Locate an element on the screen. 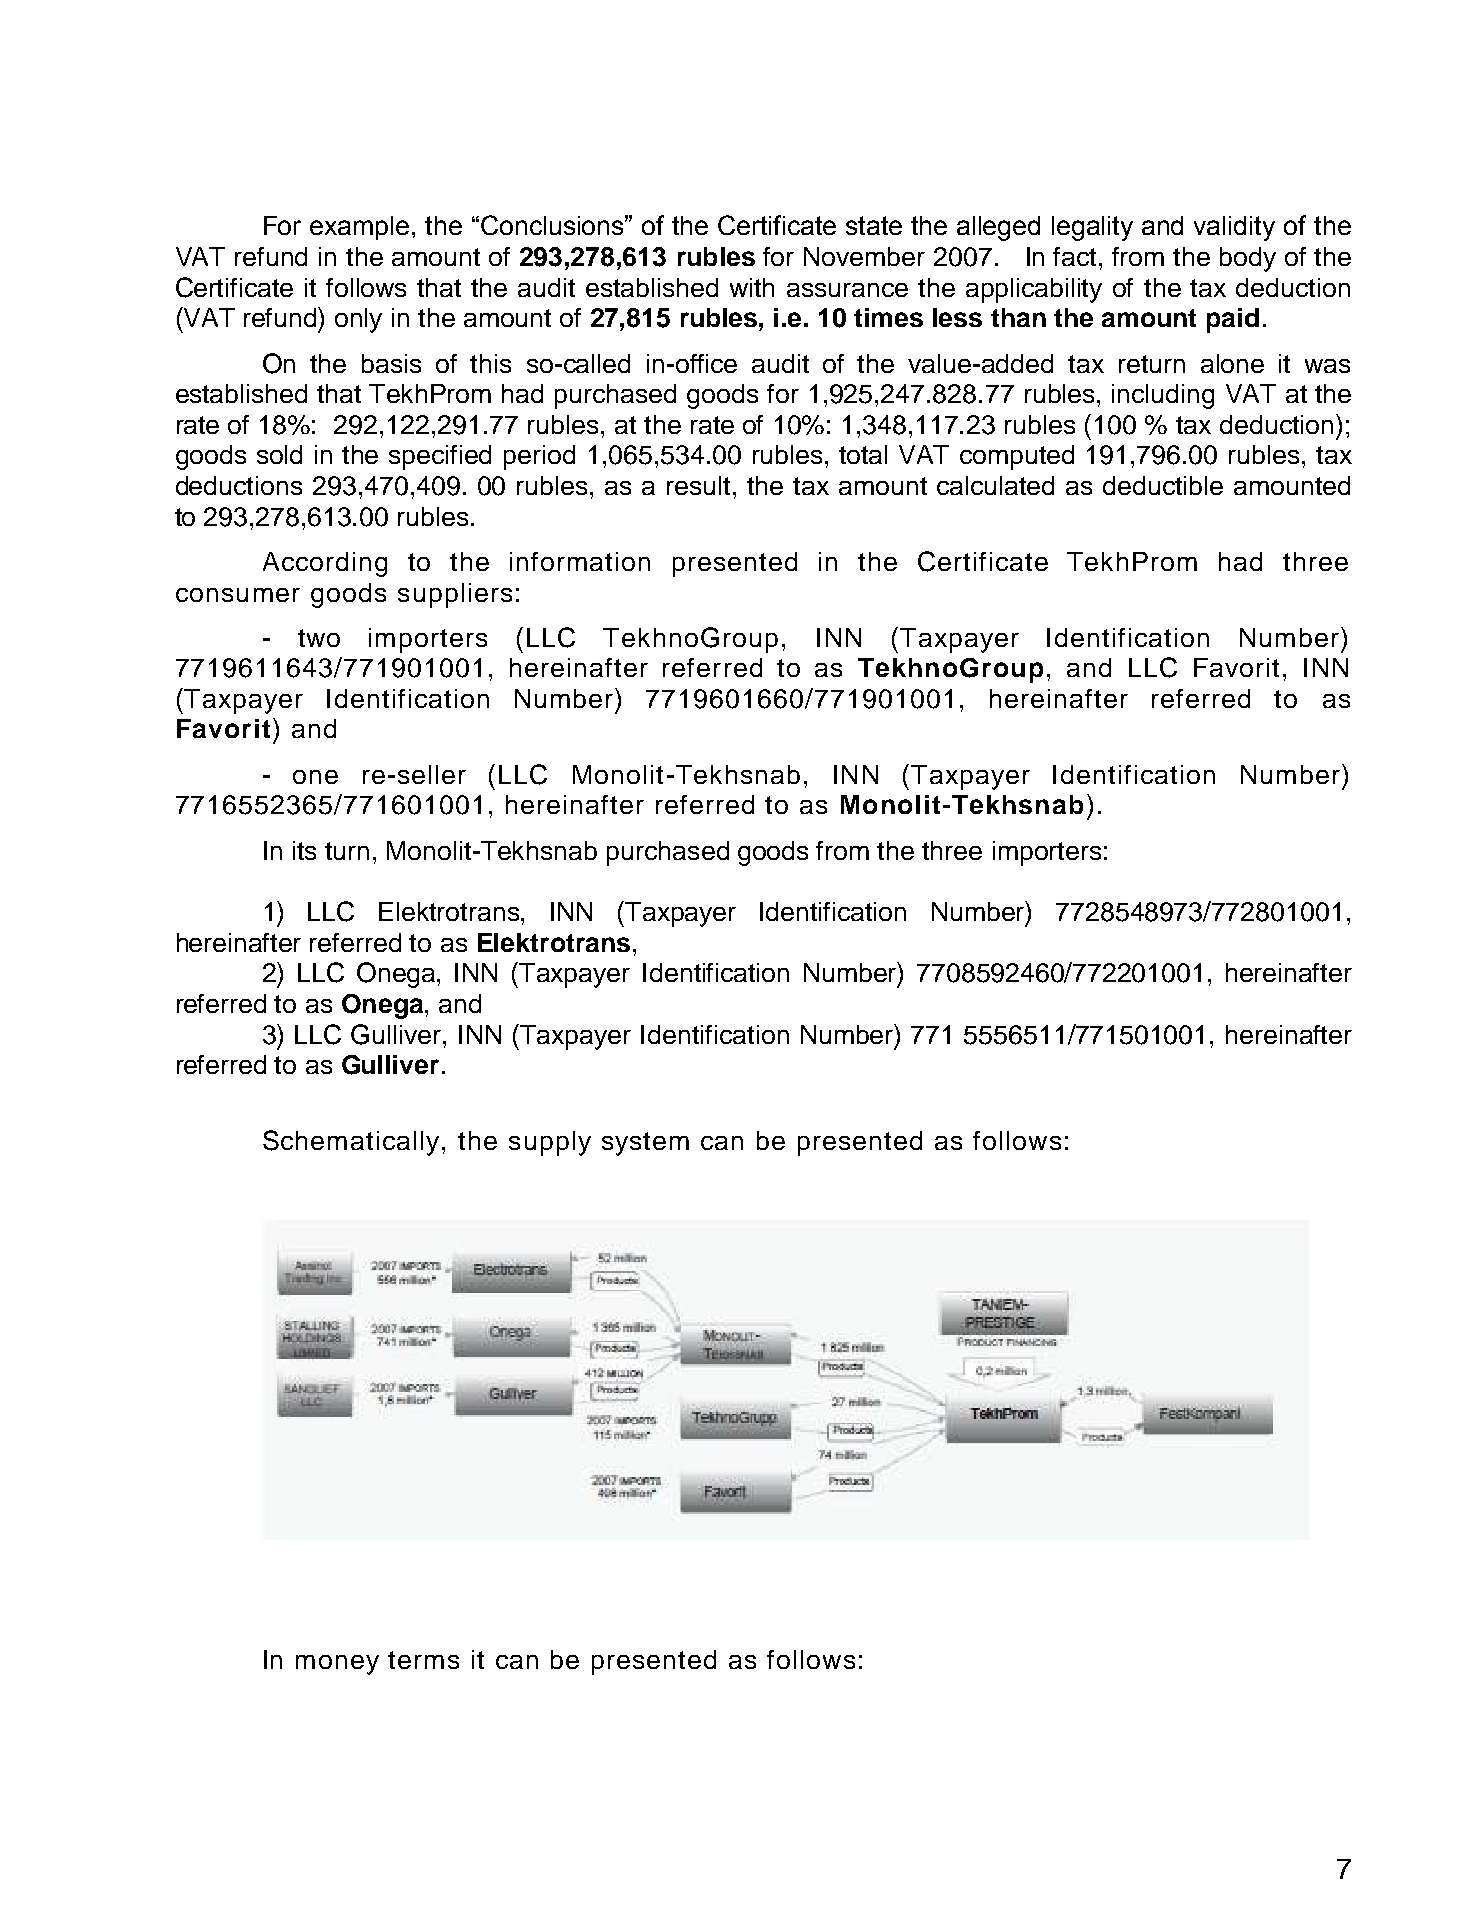 The height and width of the screenshot is (1919, 1483). its is located at coordinates (304, 850).
